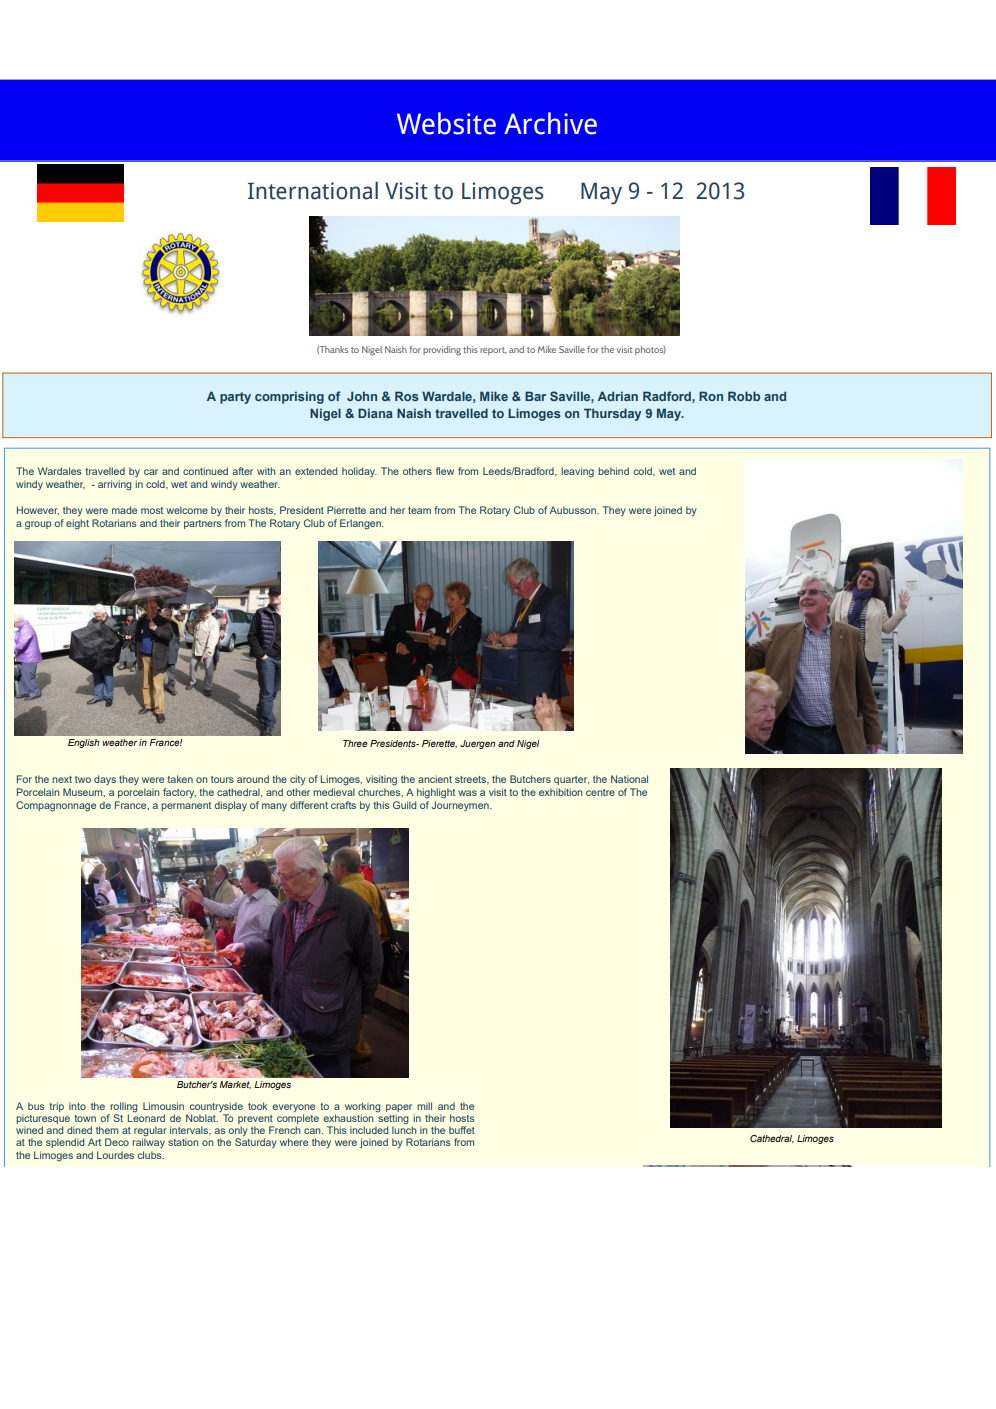 This screenshot has width=996, height=1409. Describe the element at coordinates (600, 792) in the screenshot. I see `centre` at that location.
